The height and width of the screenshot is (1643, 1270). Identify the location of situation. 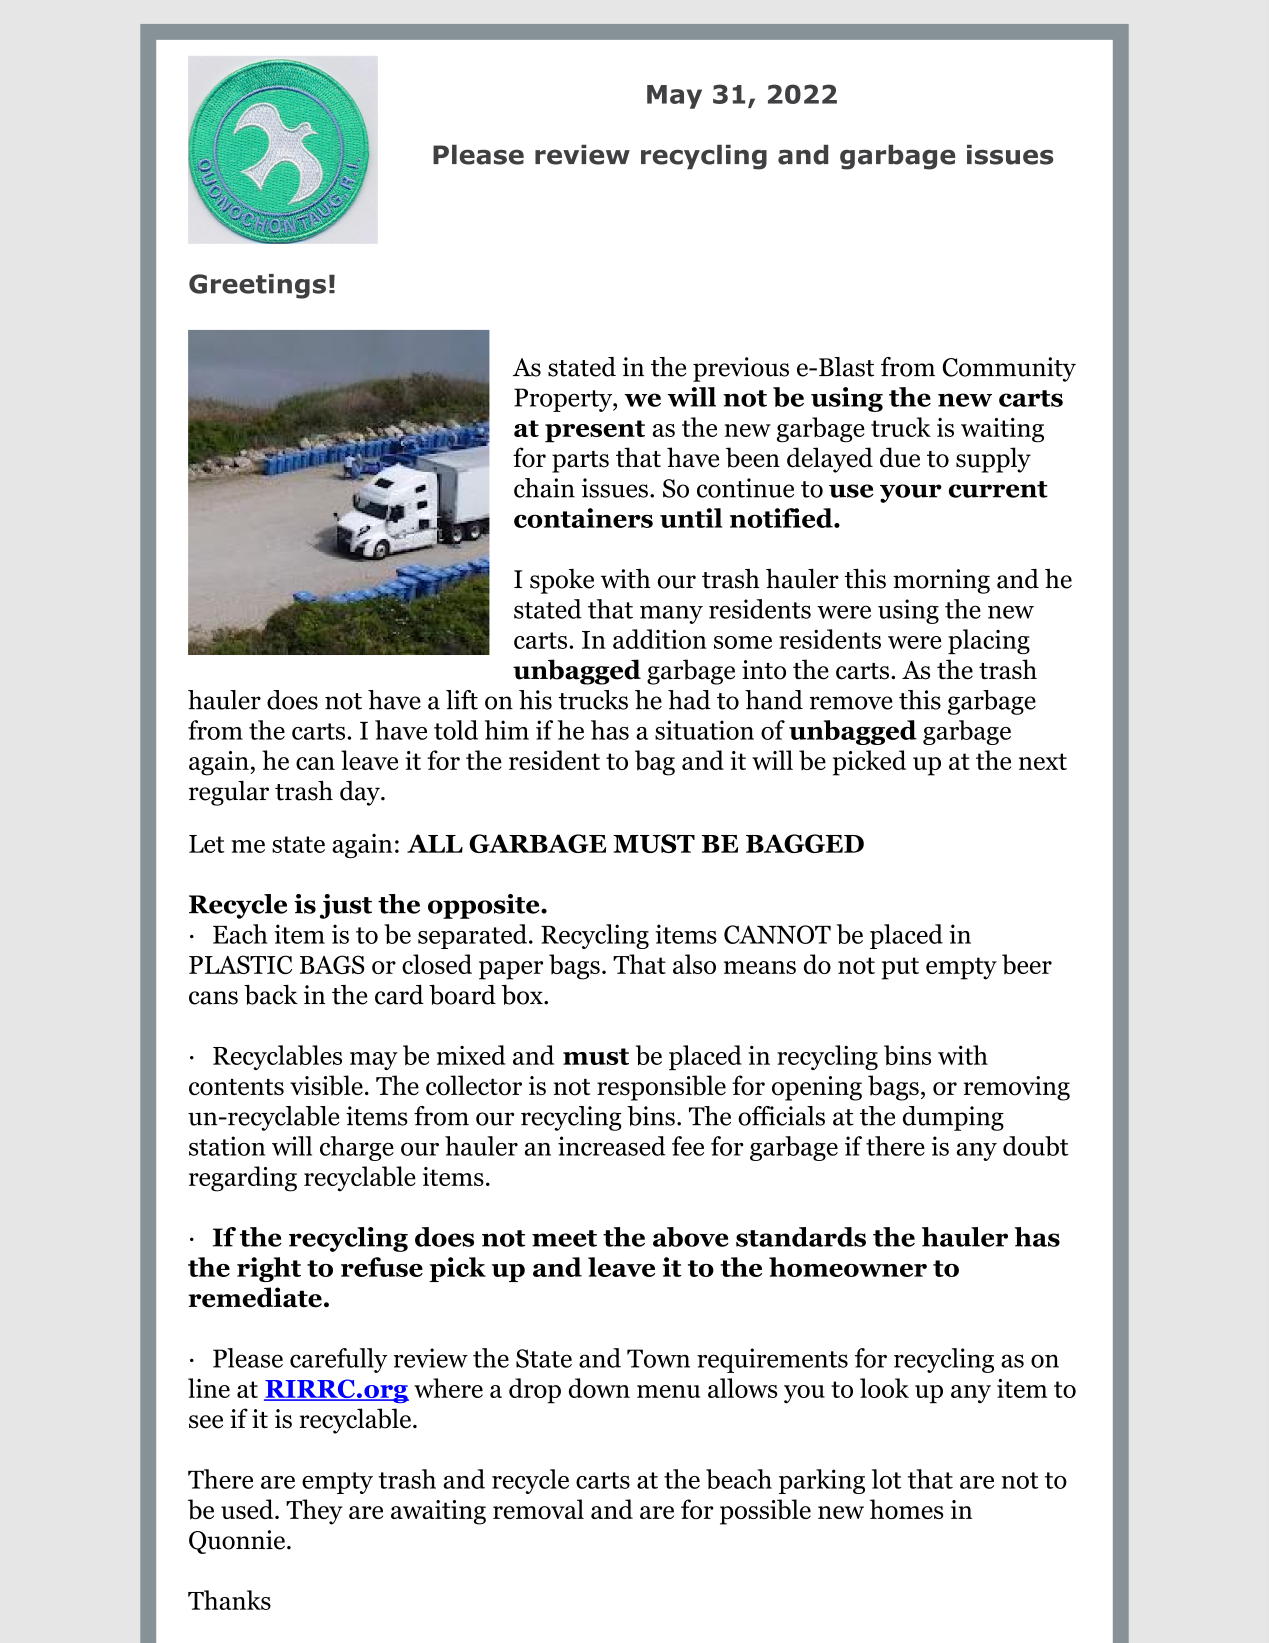
(704, 730).
